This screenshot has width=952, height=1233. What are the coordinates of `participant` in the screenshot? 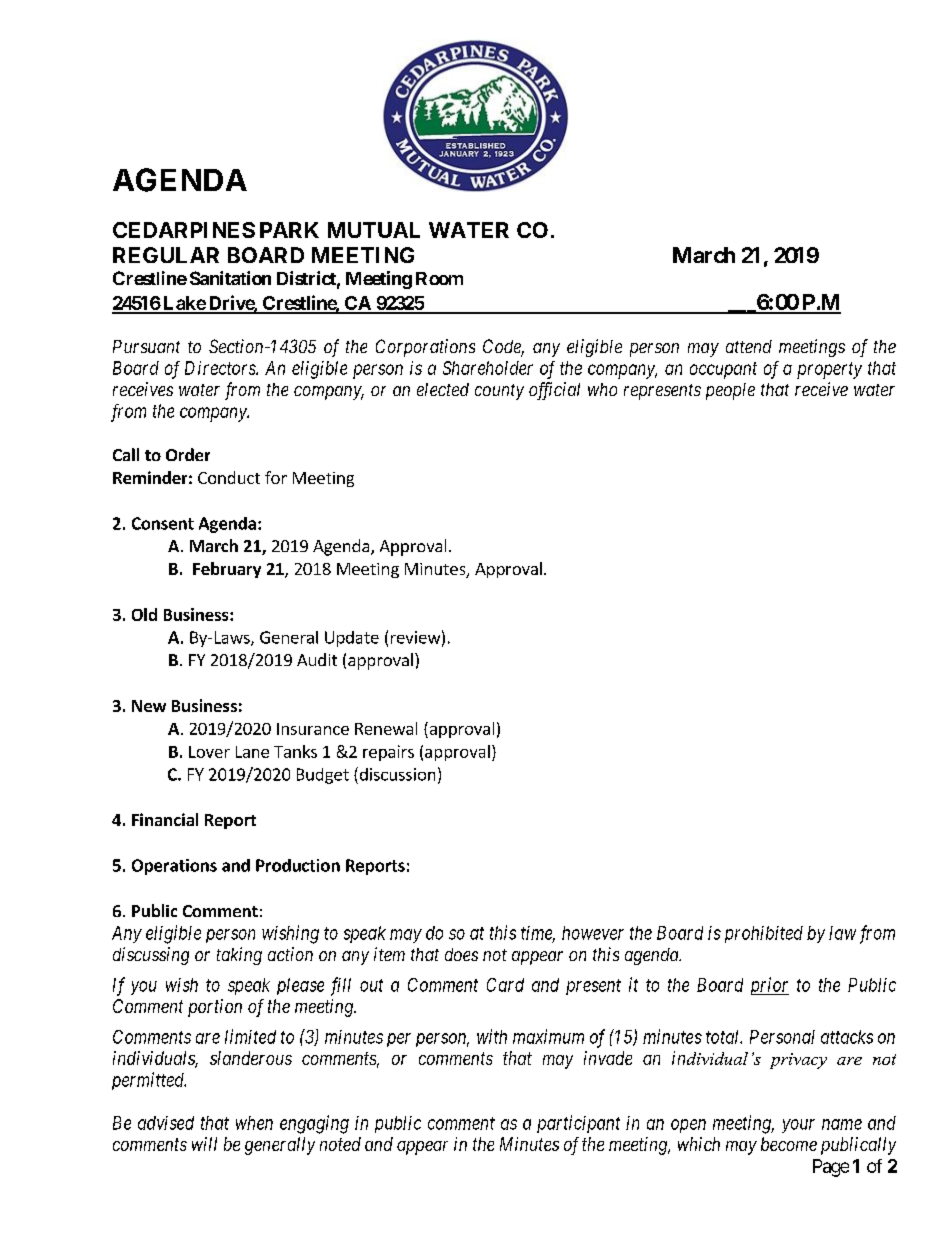 It's located at (578, 1124).
